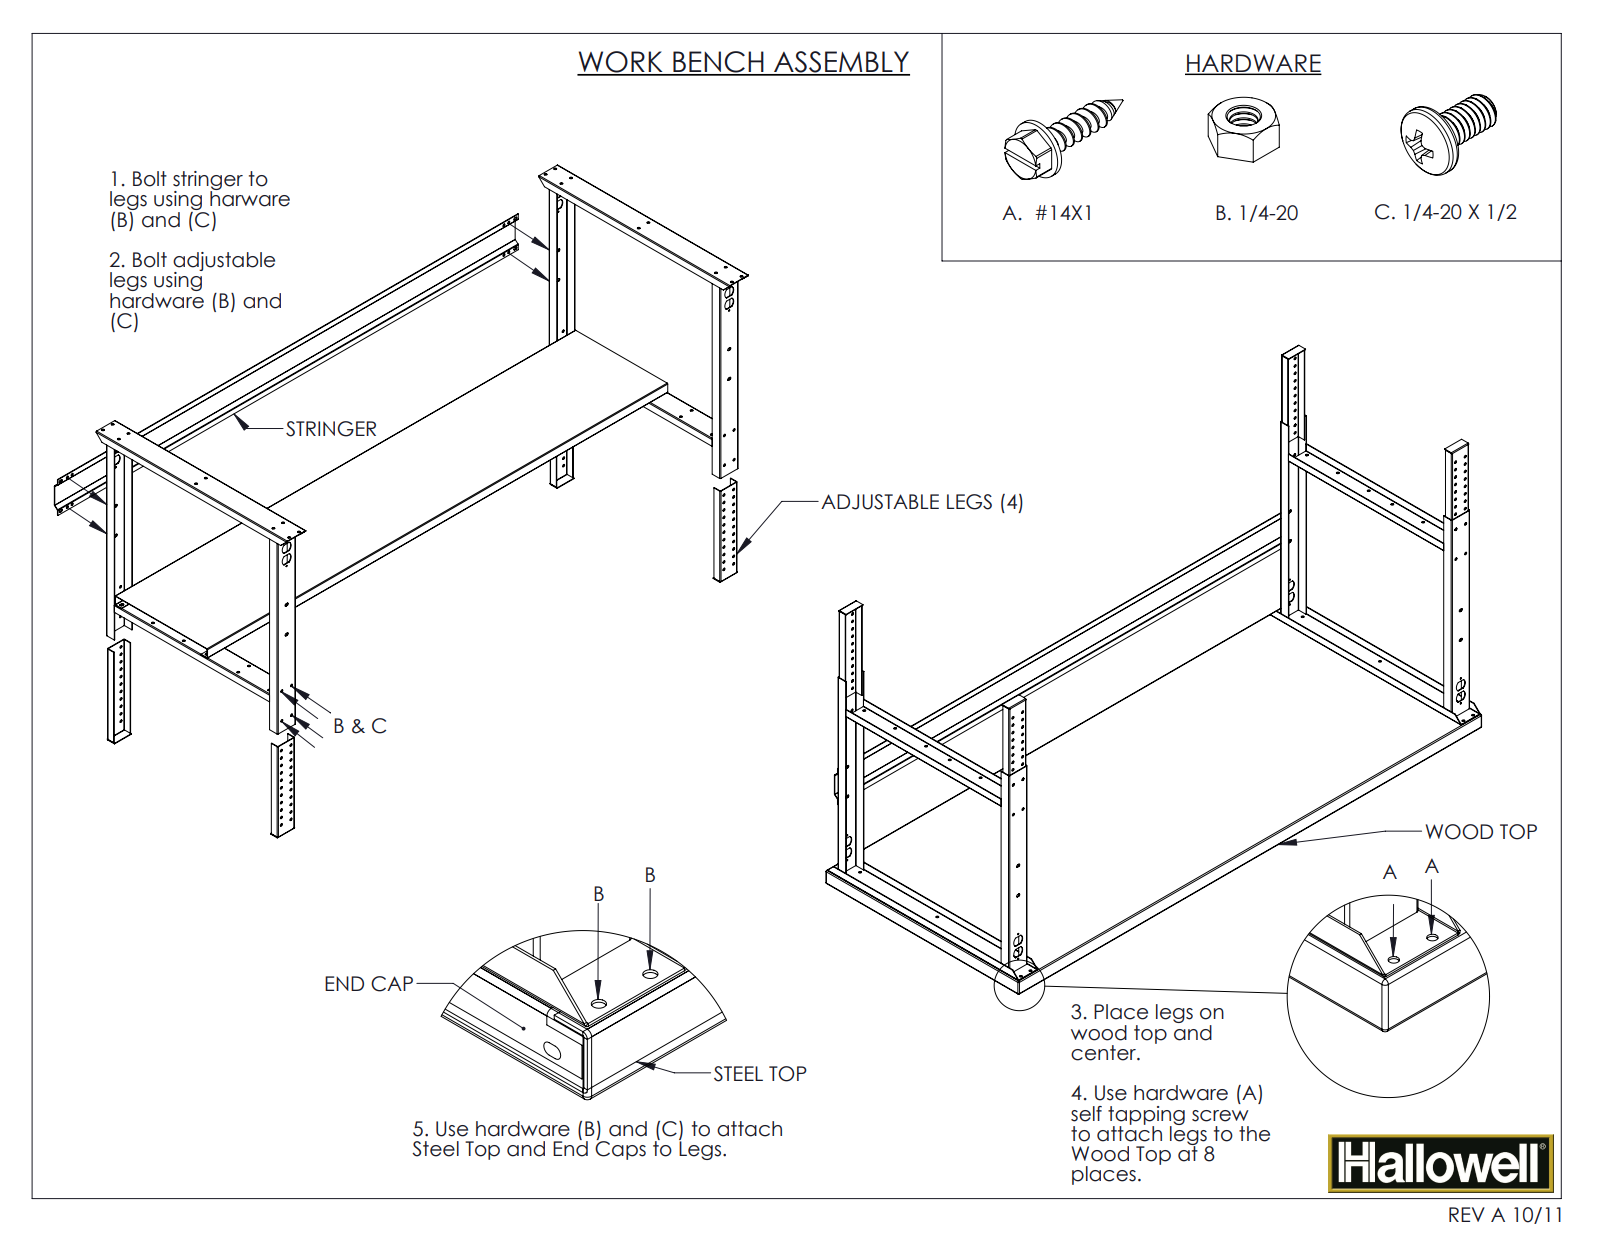 The image size is (1602, 1238). What do you see at coordinates (1467, 1214) in the screenshot?
I see `REV` at bounding box center [1467, 1214].
